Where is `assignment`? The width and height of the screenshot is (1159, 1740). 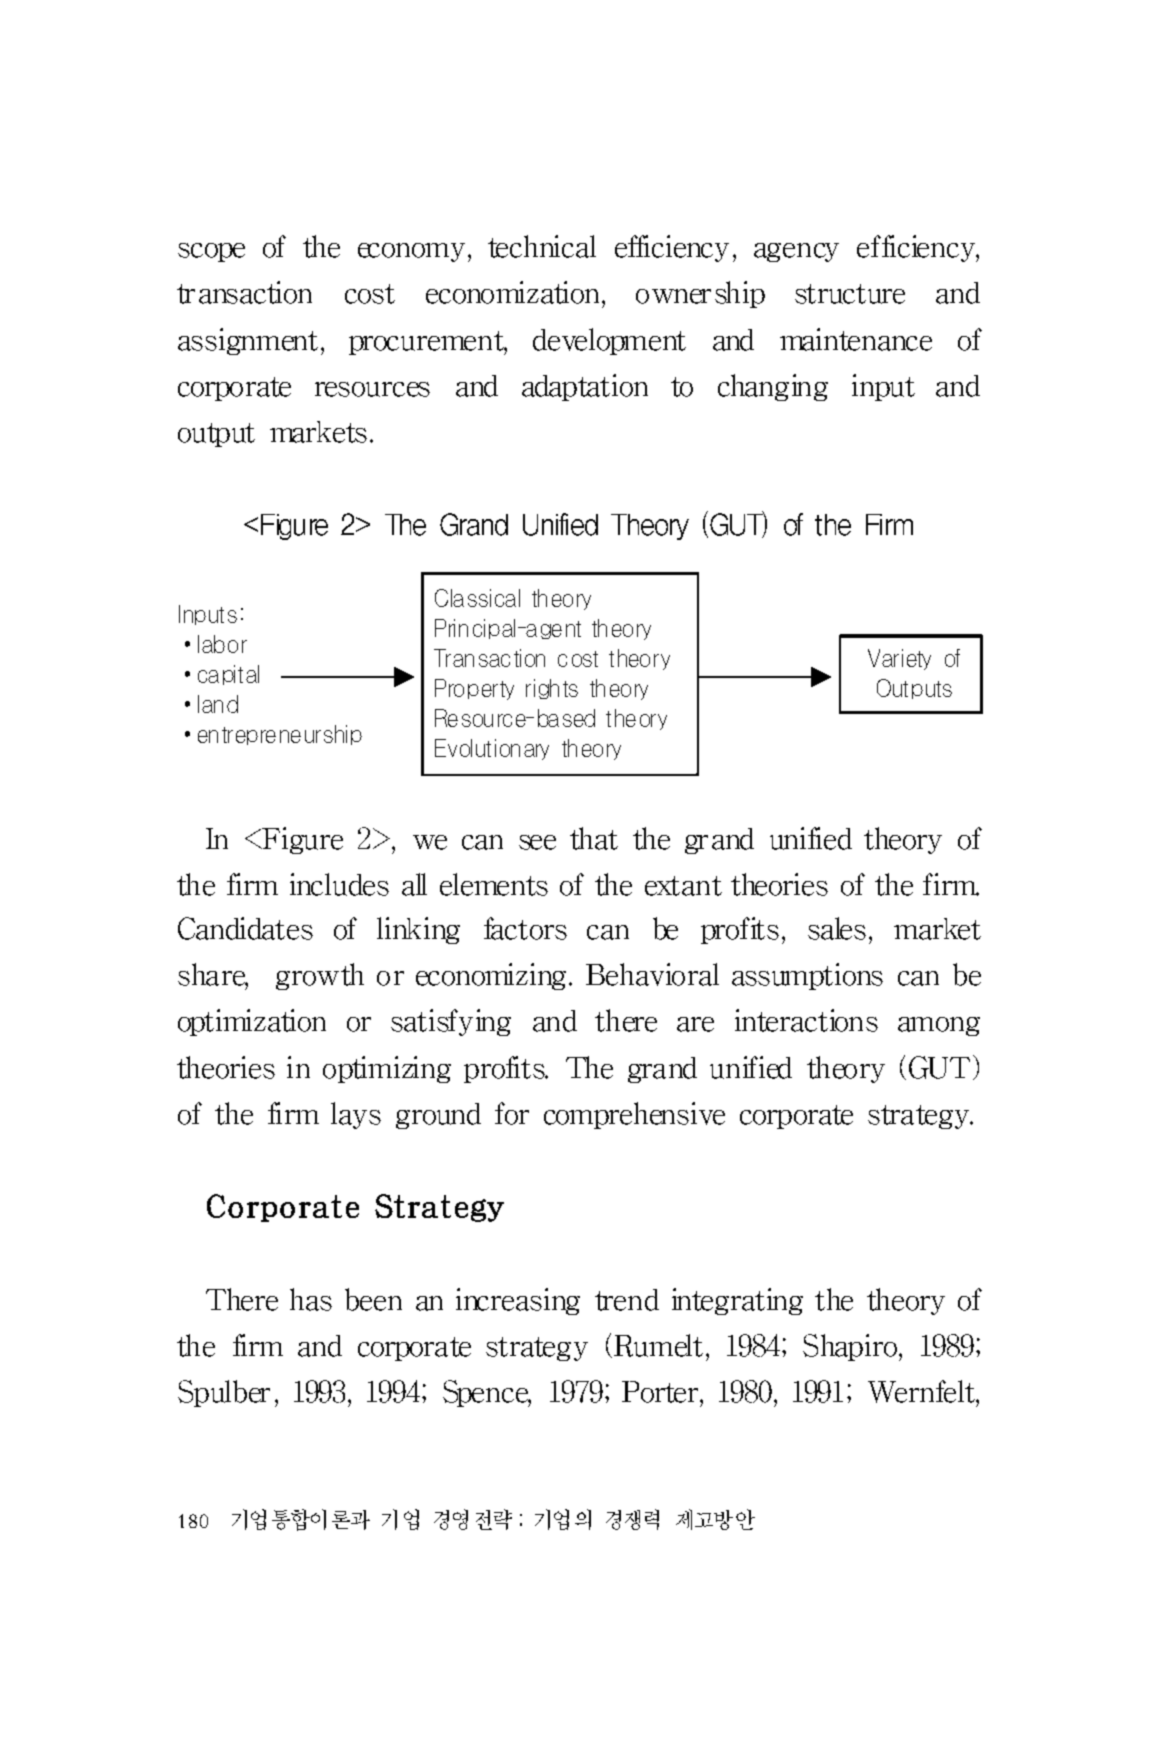
assignment is located at coordinates (248, 341).
